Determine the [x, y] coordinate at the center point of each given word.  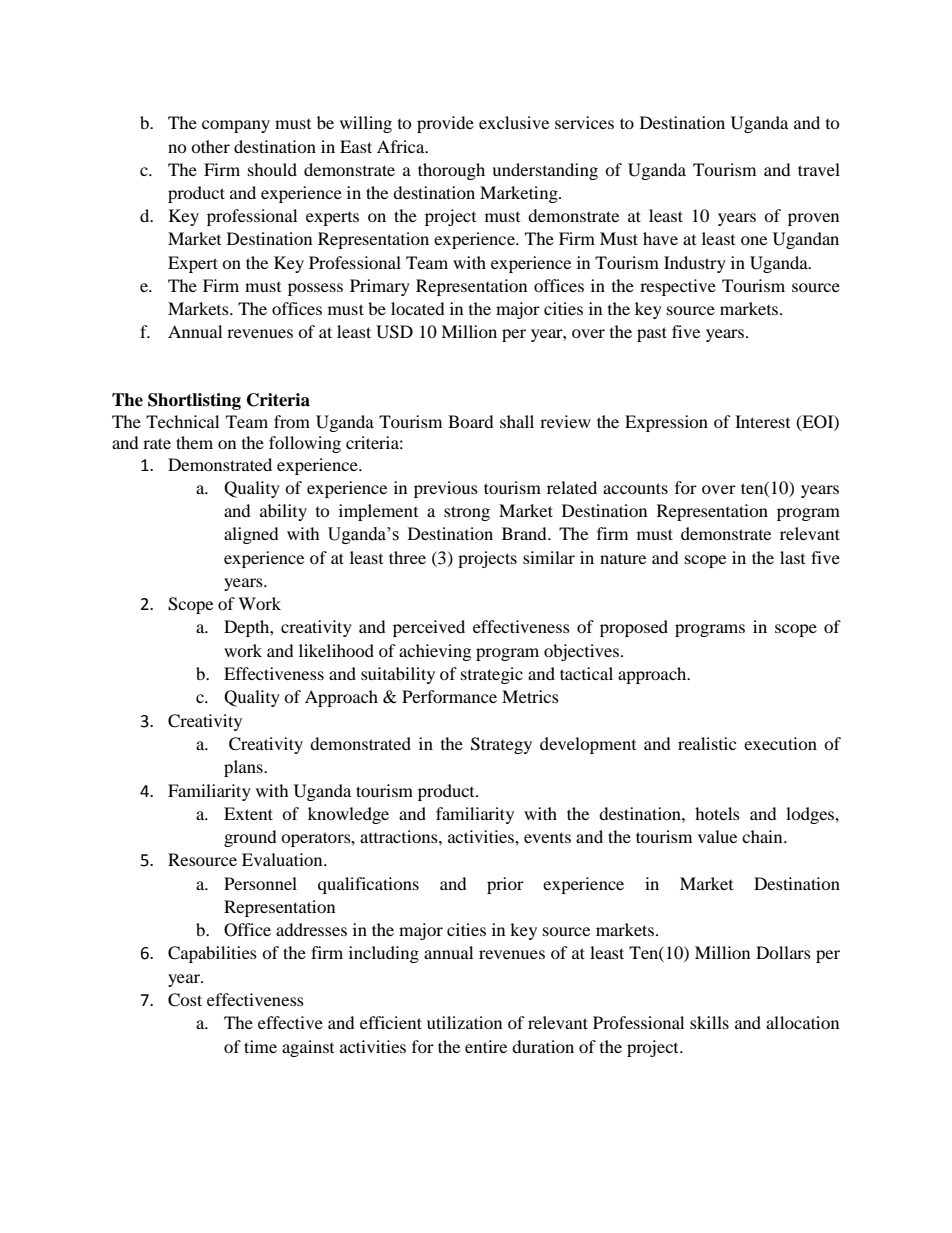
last [792, 557]
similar [549, 557]
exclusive [514, 122]
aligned [251, 535]
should [272, 169]
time [260, 1046]
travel [819, 169]
